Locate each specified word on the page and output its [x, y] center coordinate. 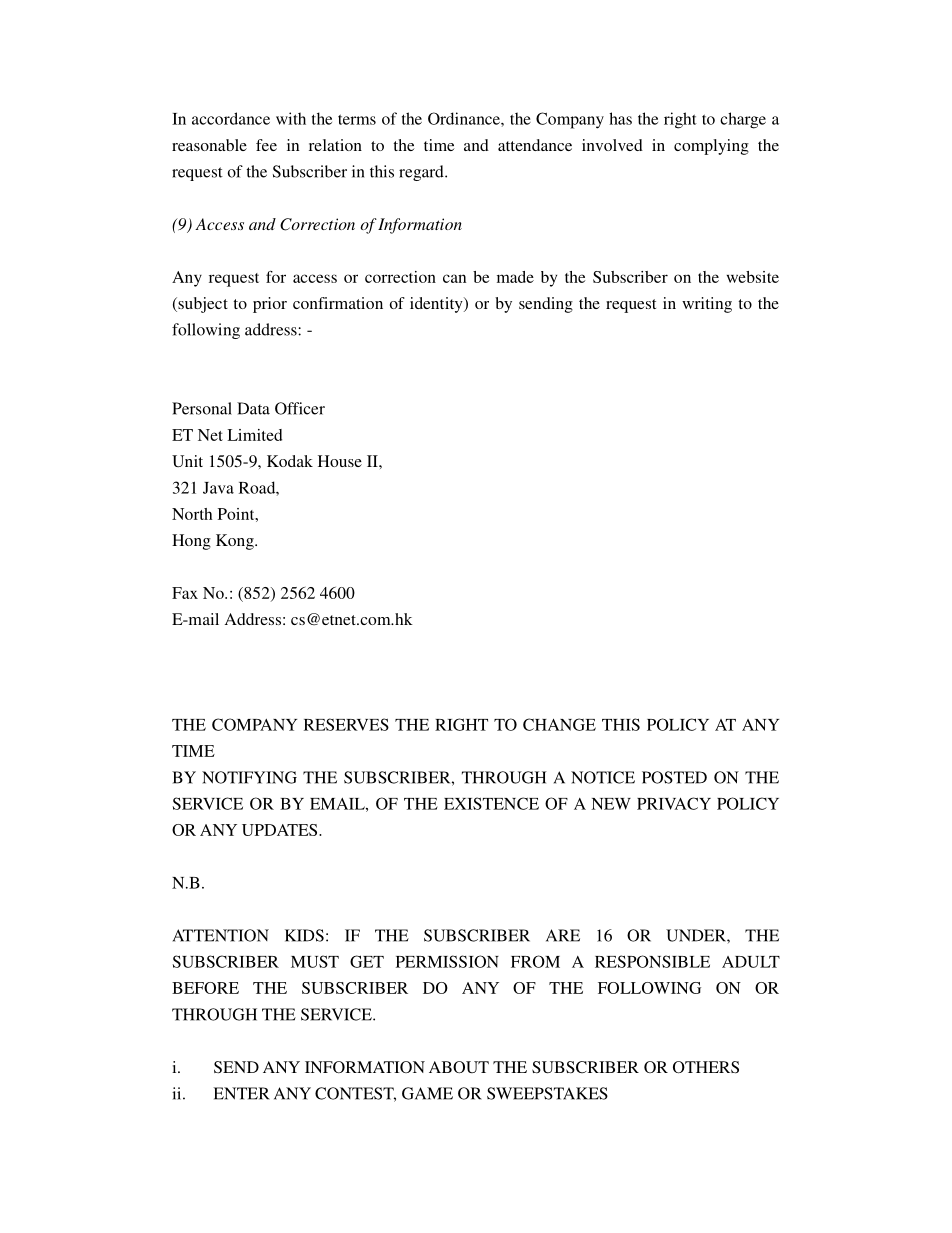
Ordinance [465, 118]
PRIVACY [674, 803]
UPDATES [281, 830]
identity [437, 305]
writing [707, 305]
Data [253, 408]
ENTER [241, 1093]
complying [711, 147]
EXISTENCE [491, 803]
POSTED [674, 777]
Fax [185, 593]
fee [266, 145]
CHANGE [559, 724]
